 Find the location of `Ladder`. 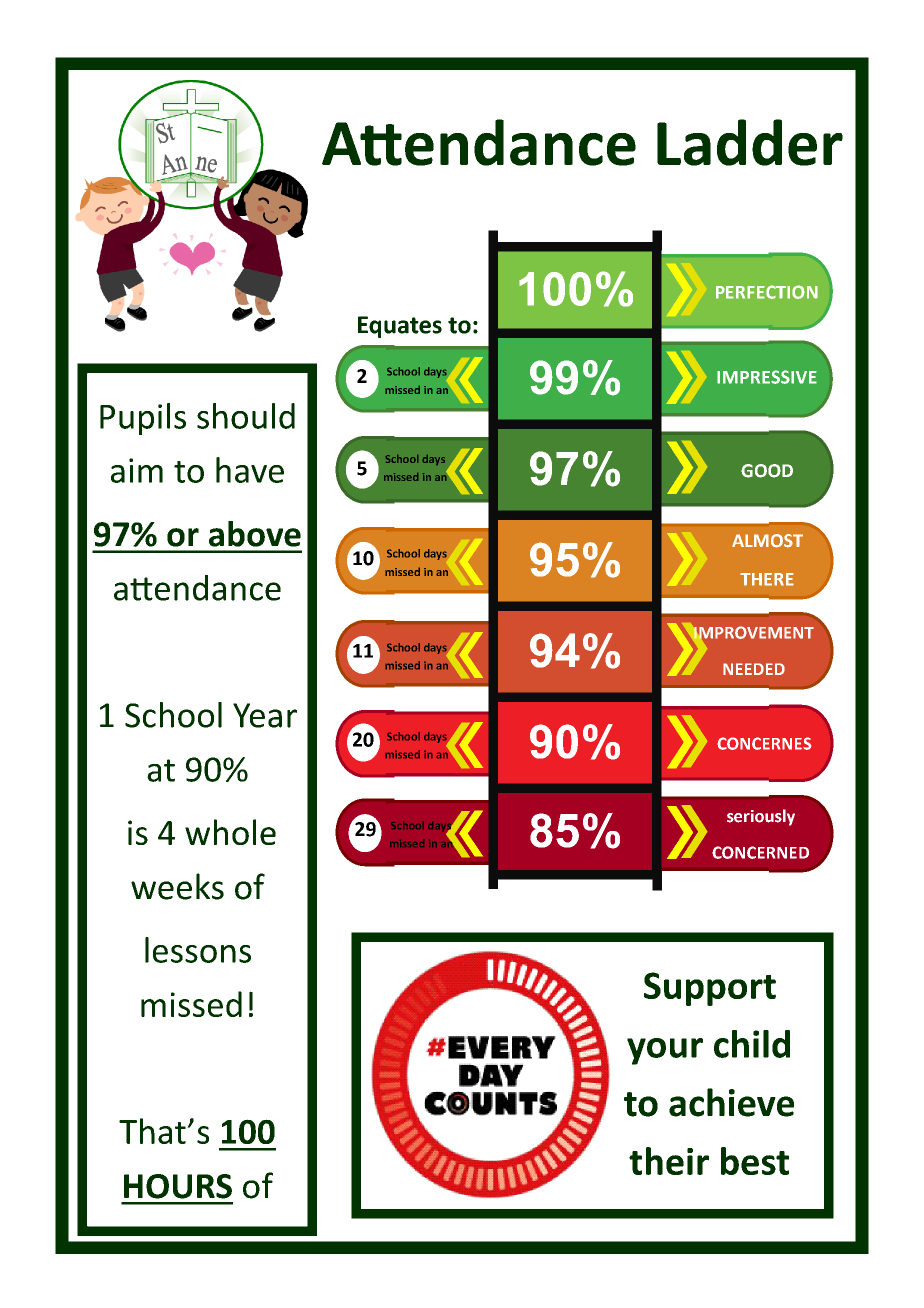

Ladder is located at coordinates (750, 142).
